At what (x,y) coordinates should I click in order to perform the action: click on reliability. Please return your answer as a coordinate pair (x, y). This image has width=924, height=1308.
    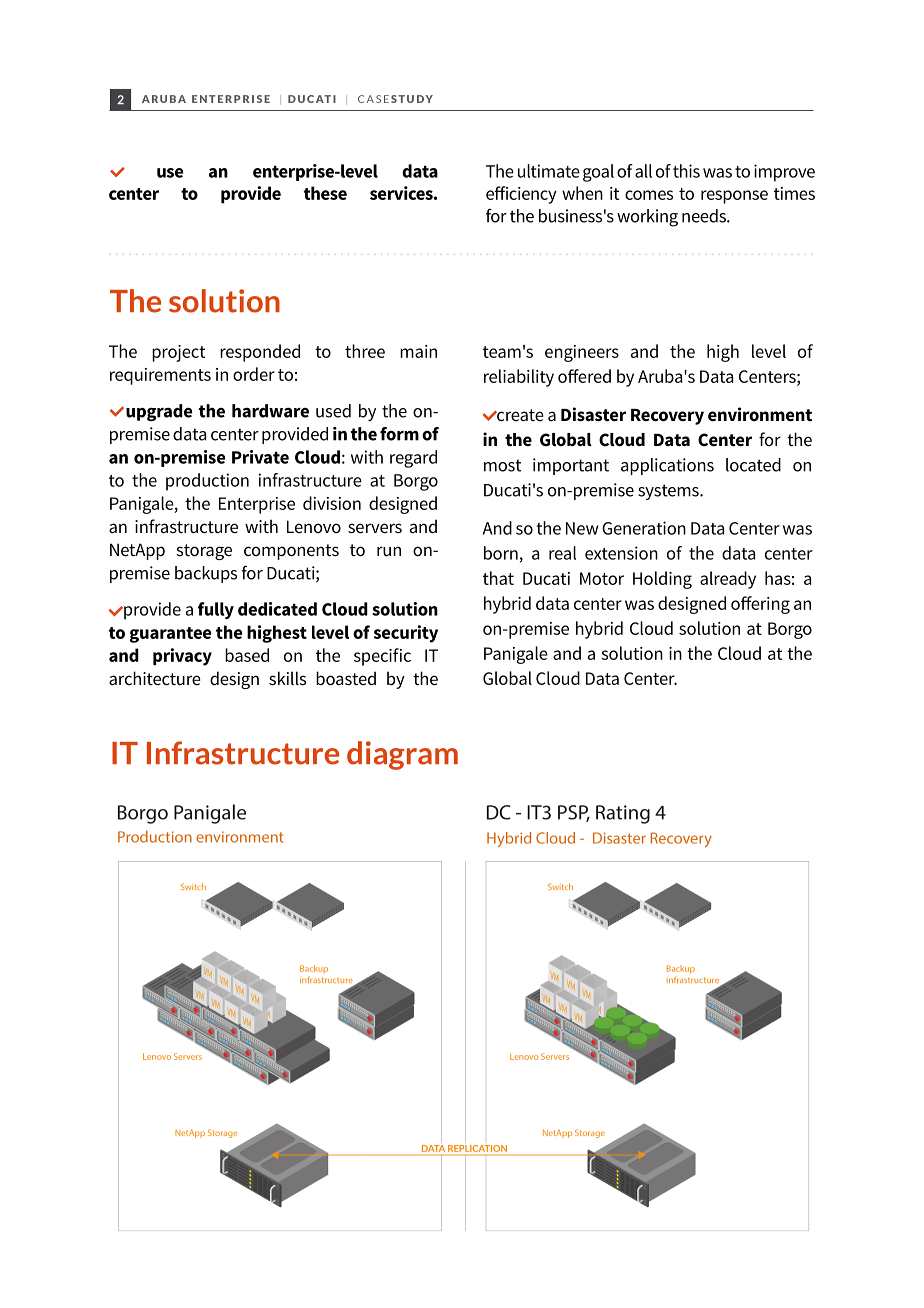
    Looking at the image, I should click on (519, 378).
